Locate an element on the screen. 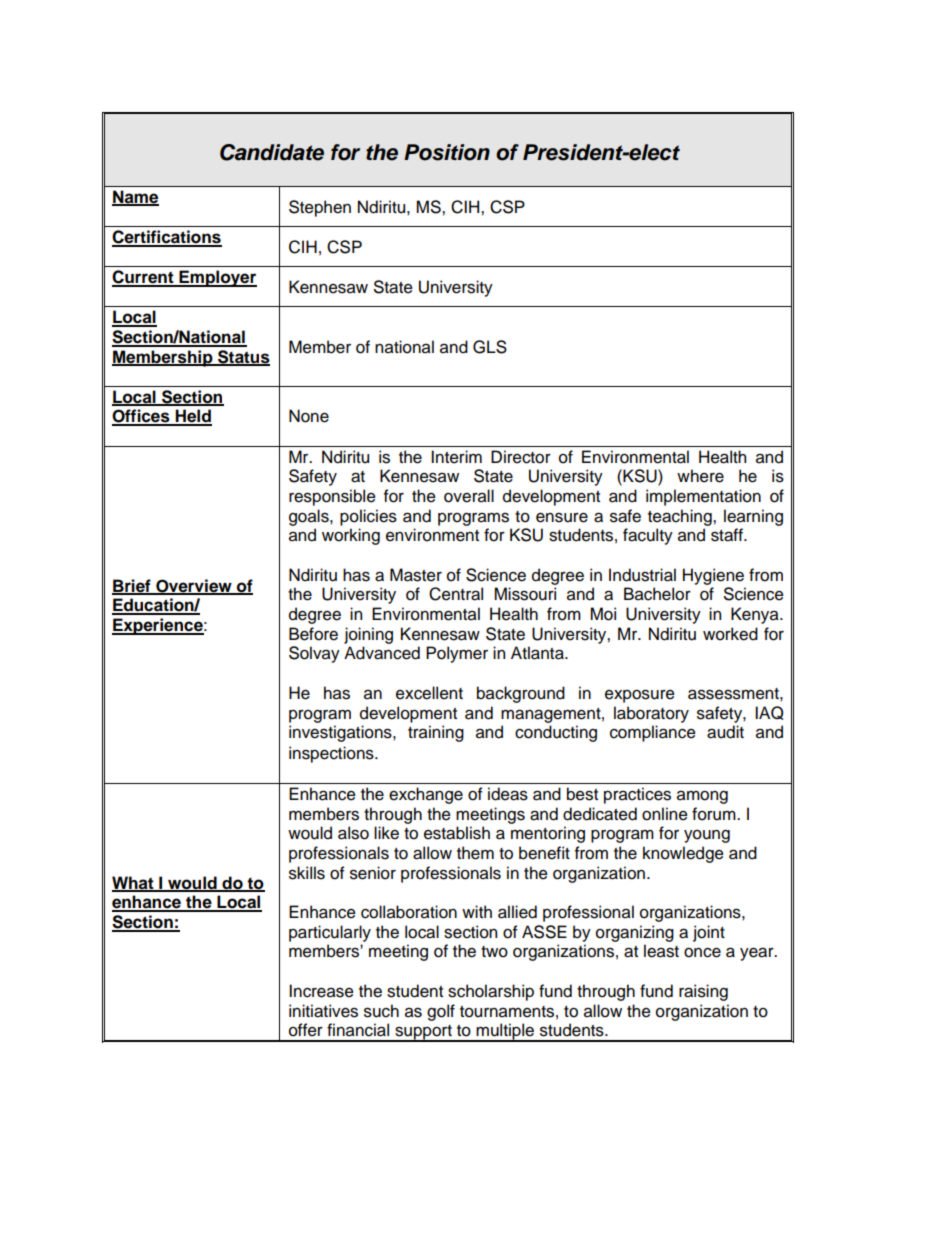  offer is located at coordinates (306, 1030).
